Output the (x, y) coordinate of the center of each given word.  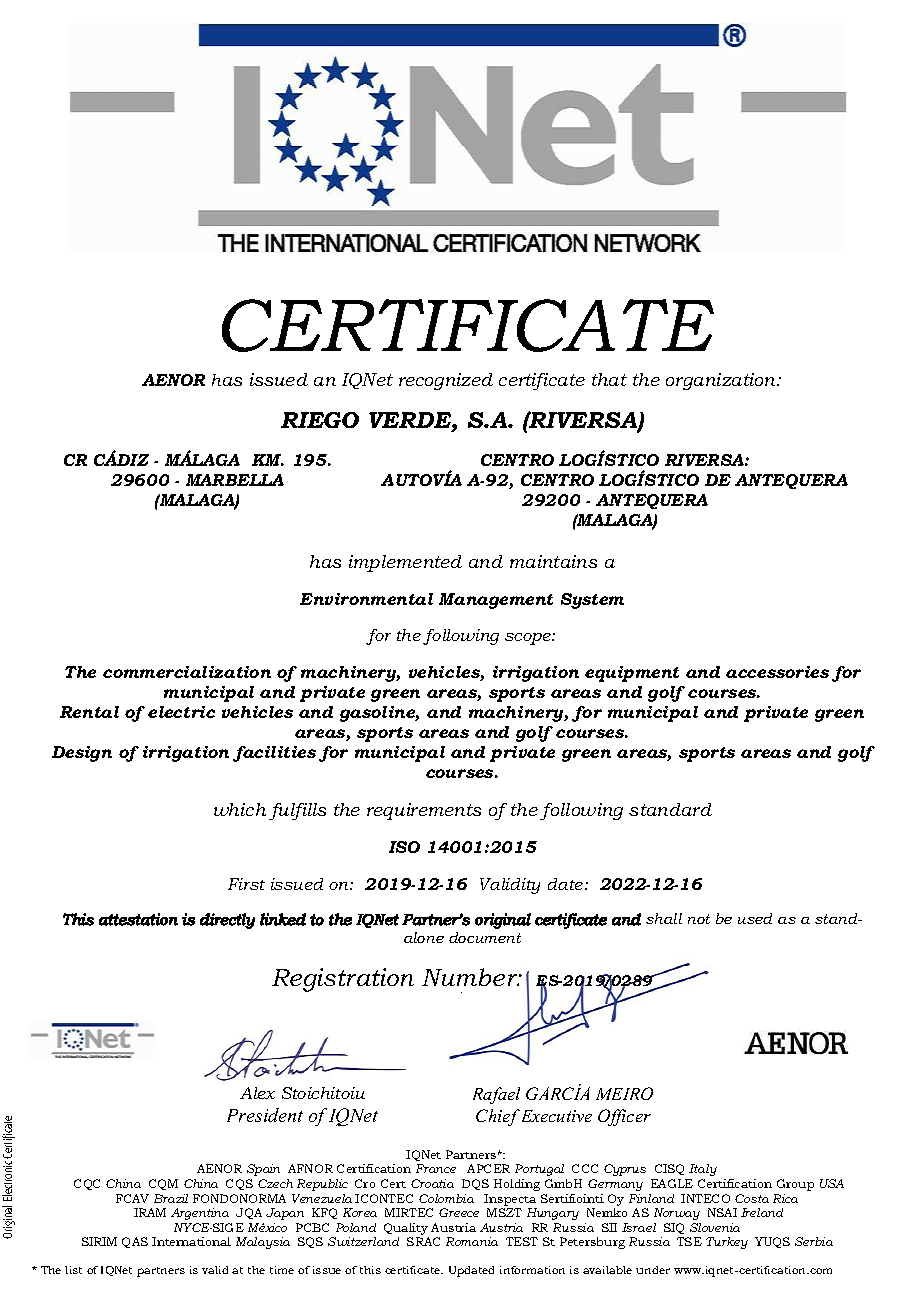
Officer (624, 1117)
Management (496, 601)
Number (471, 977)
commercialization (187, 672)
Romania (472, 1241)
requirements (424, 811)
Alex (257, 1093)
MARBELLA (235, 480)
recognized (446, 381)
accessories (777, 672)
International (191, 1241)
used (755, 918)
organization (722, 381)
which (240, 809)
